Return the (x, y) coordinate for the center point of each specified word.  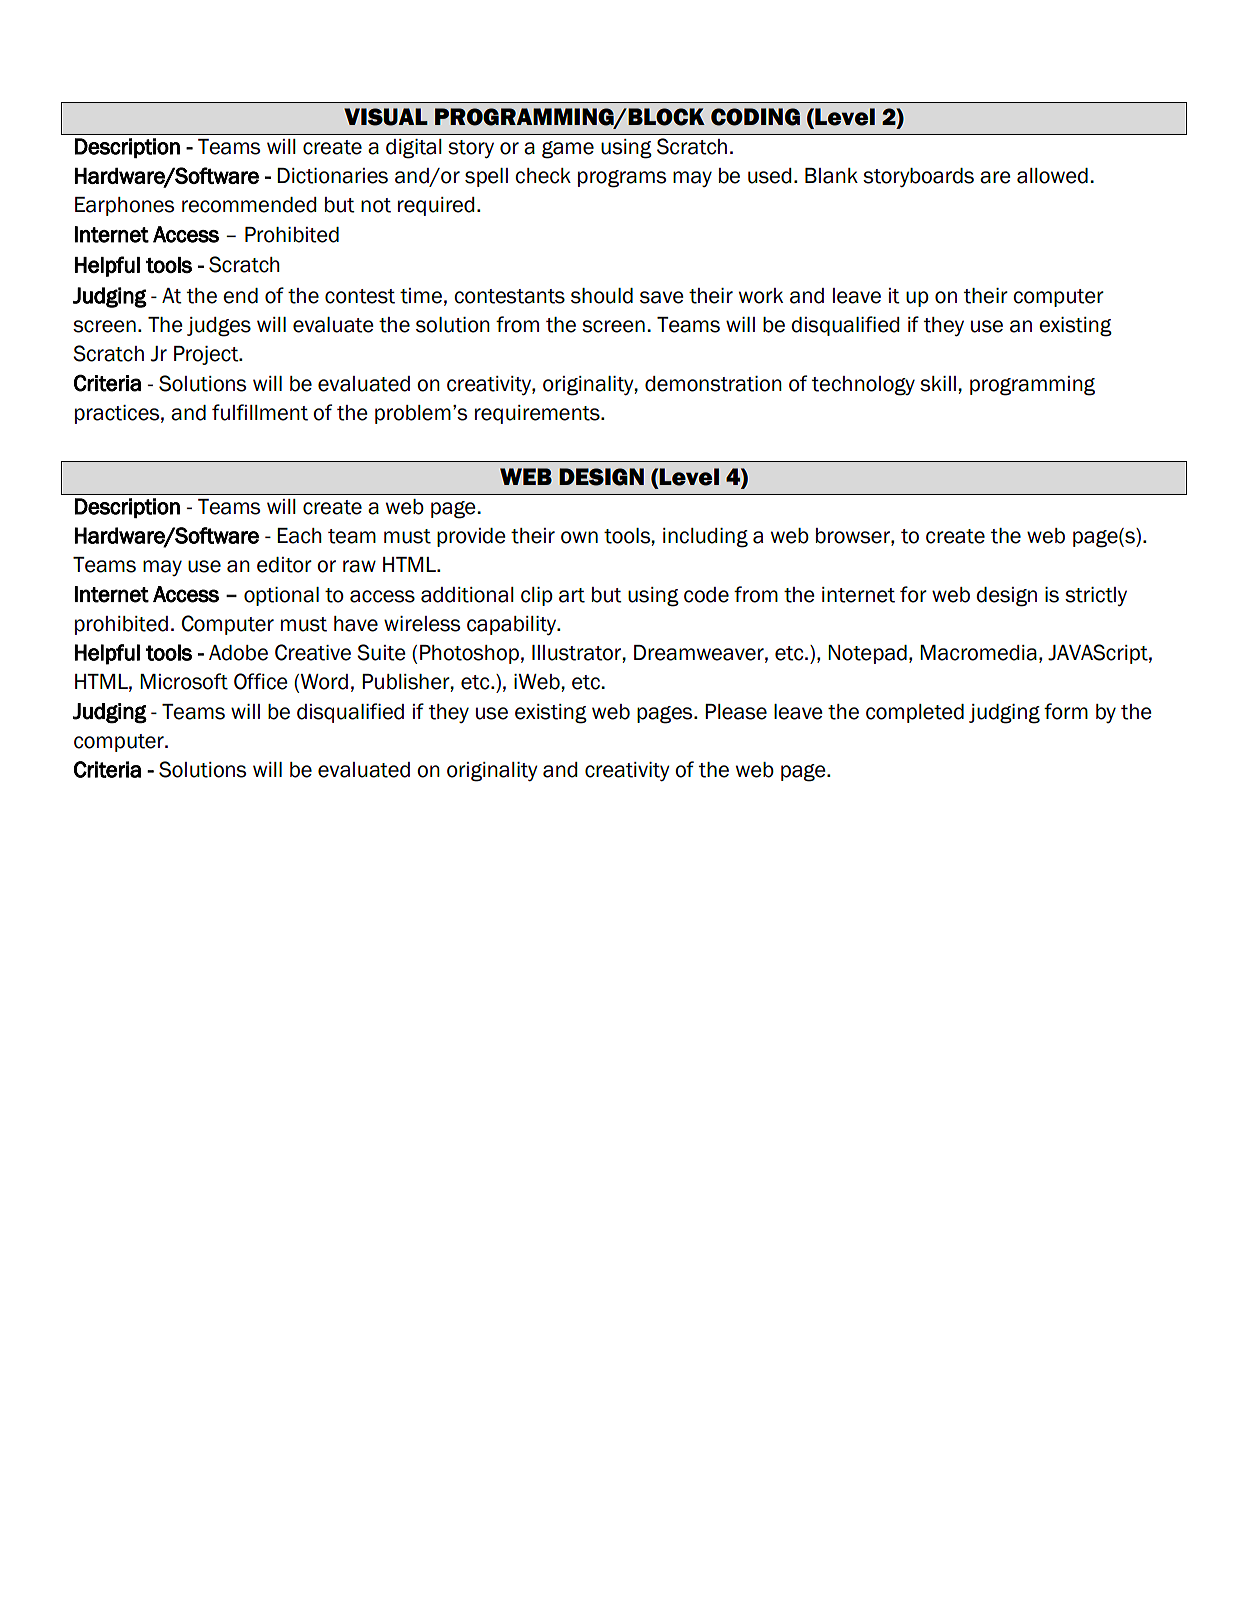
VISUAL (386, 117)
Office (261, 681)
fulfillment (260, 412)
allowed (1052, 176)
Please (736, 712)
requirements (538, 414)
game (568, 150)
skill (938, 384)
